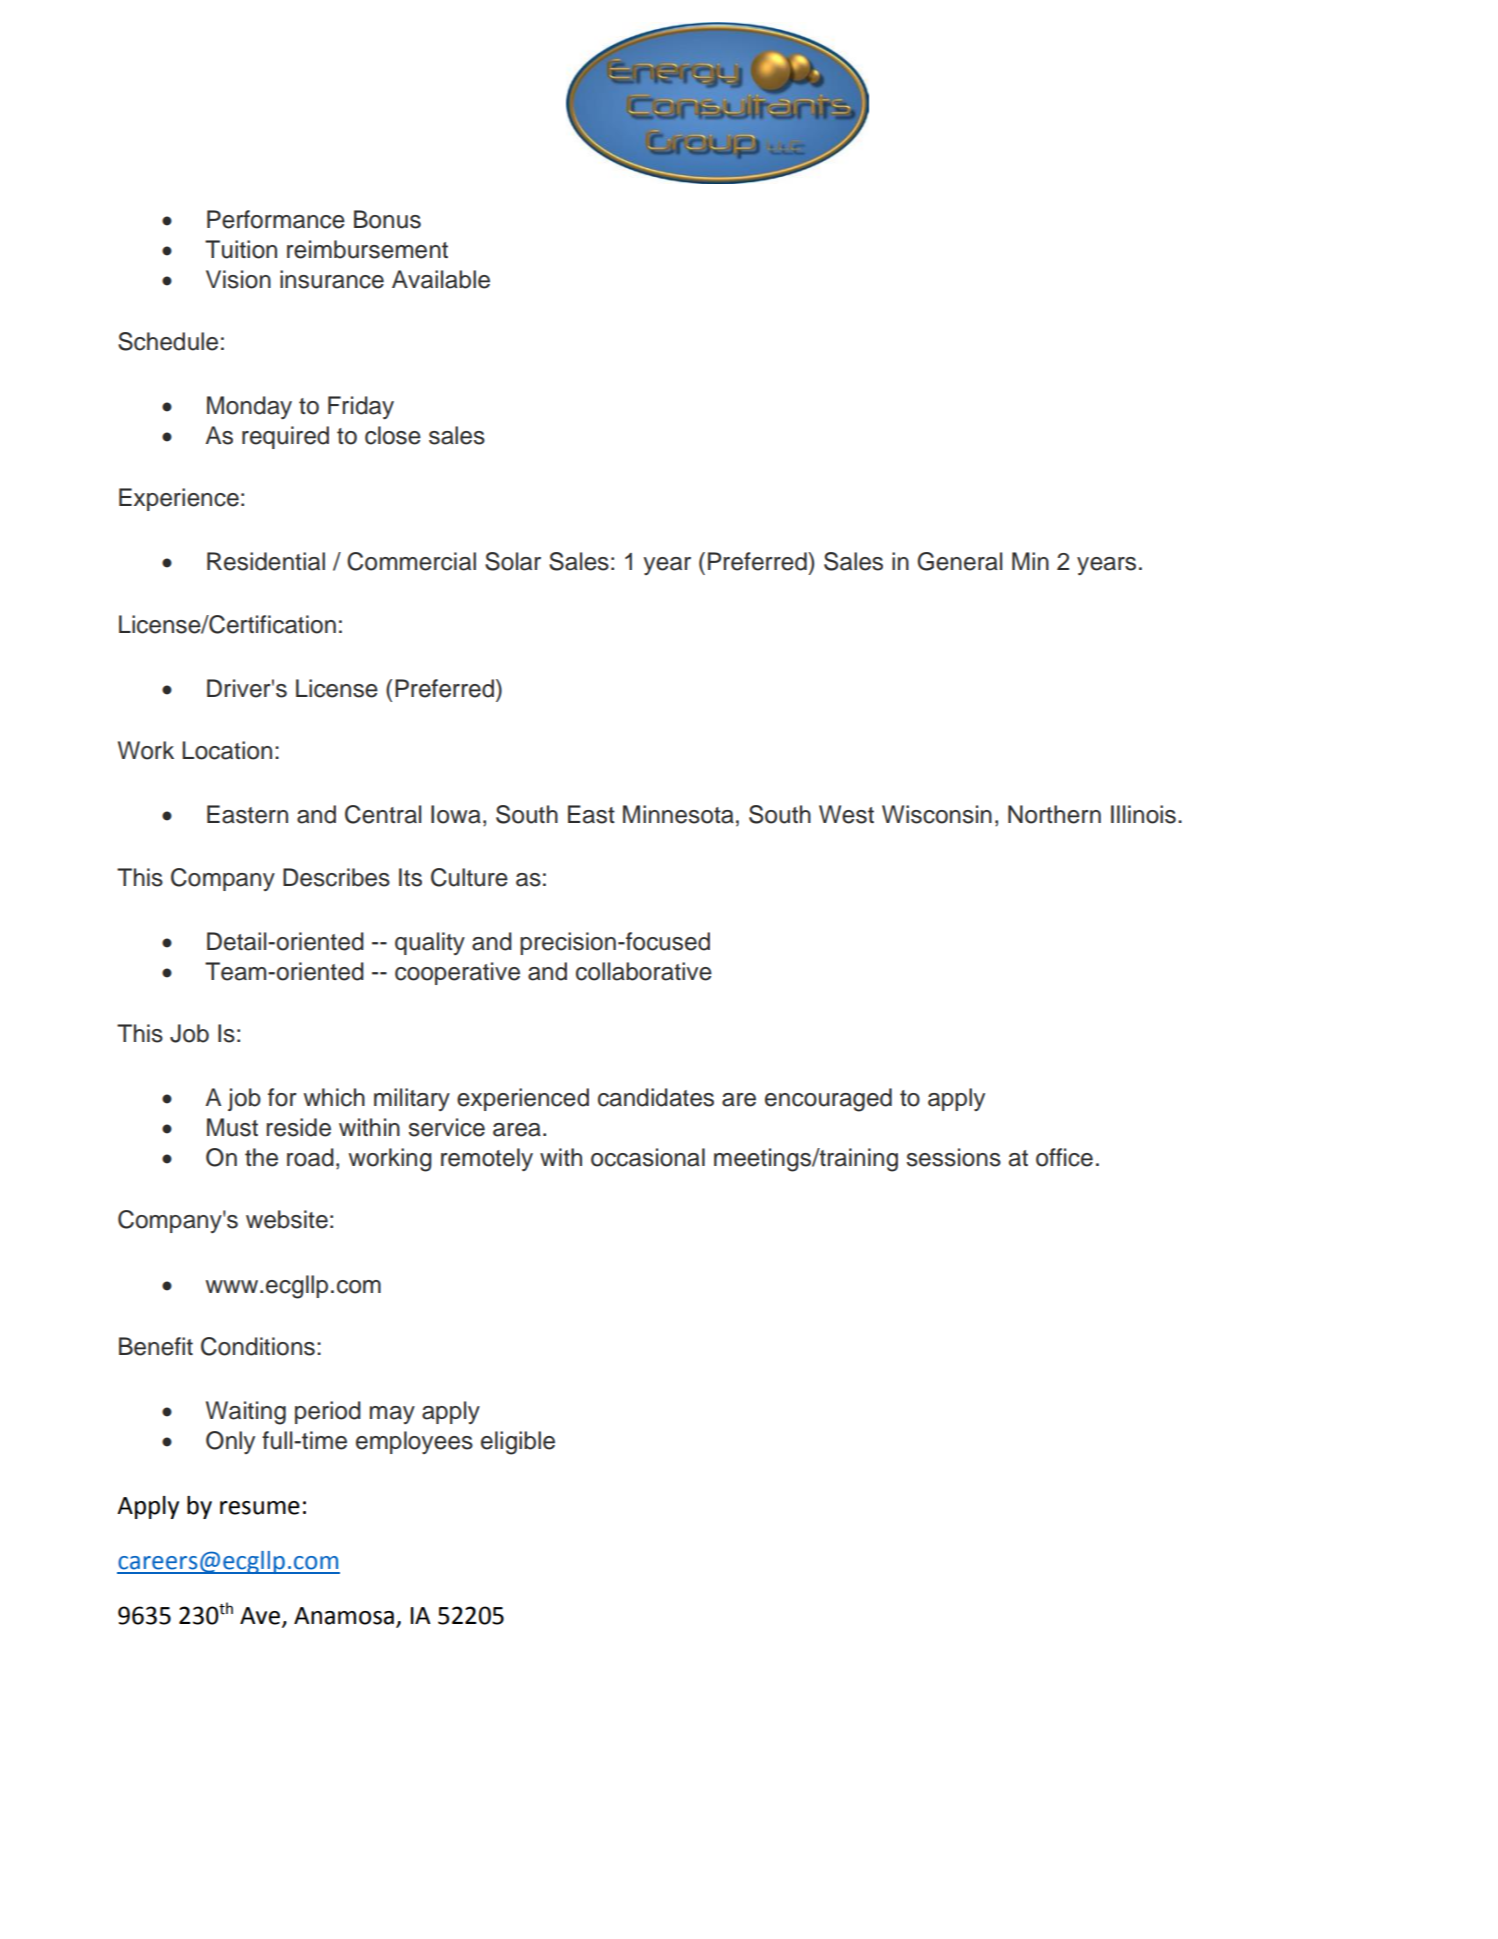 The width and height of the screenshot is (1498, 1939). I want to click on Conditions, so click(258, 1346).
